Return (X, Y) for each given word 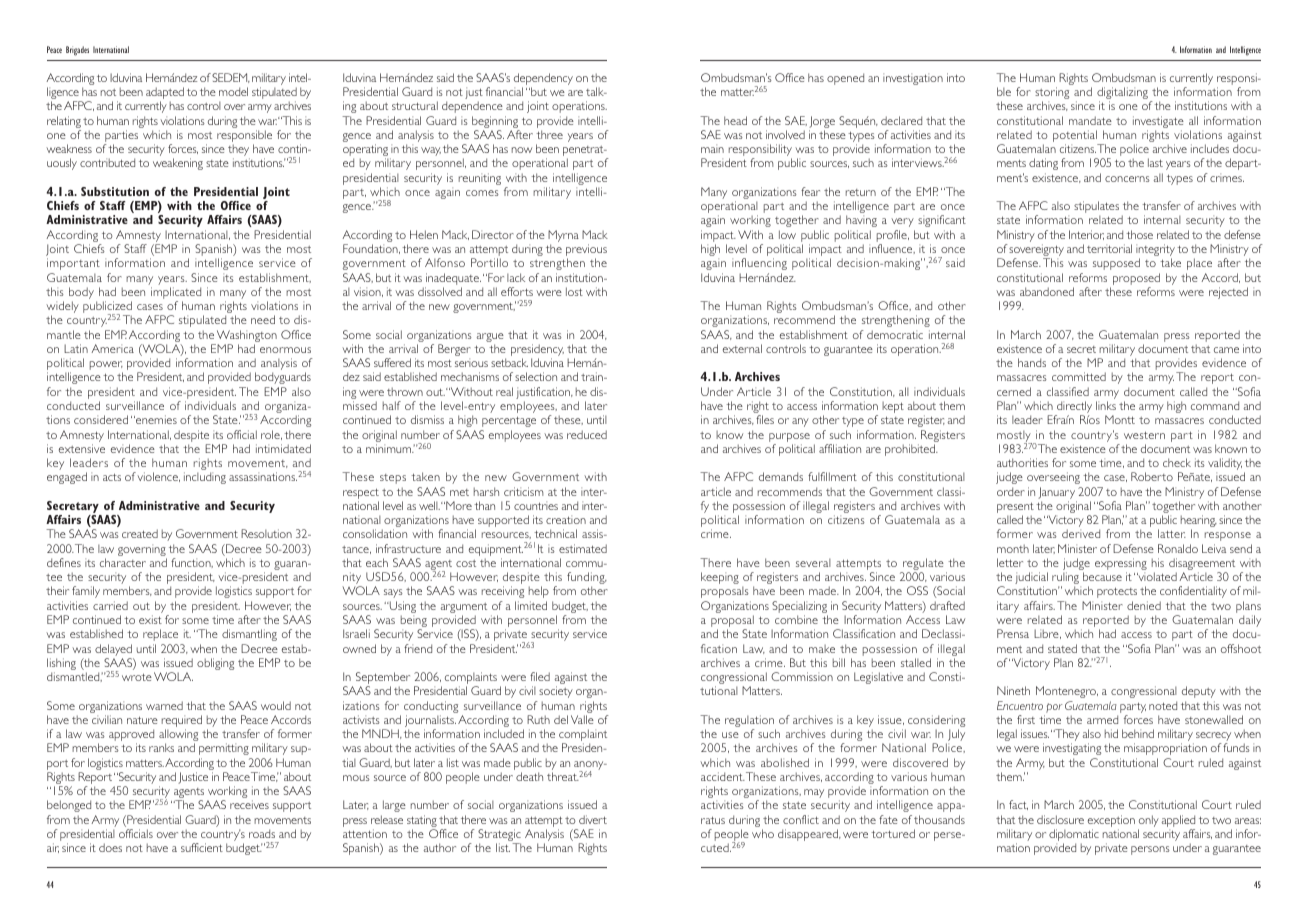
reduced (587, 434)
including (205, 478)
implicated (176, 294)
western (1144, 435)
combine (796, 619)
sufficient (202, 847)
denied (1144, 605)
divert (593, 819)
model (233, 91)
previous (586, 251)
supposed (1116, 264)
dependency (543, 80)
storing (1052, 94)
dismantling (249, 635)
